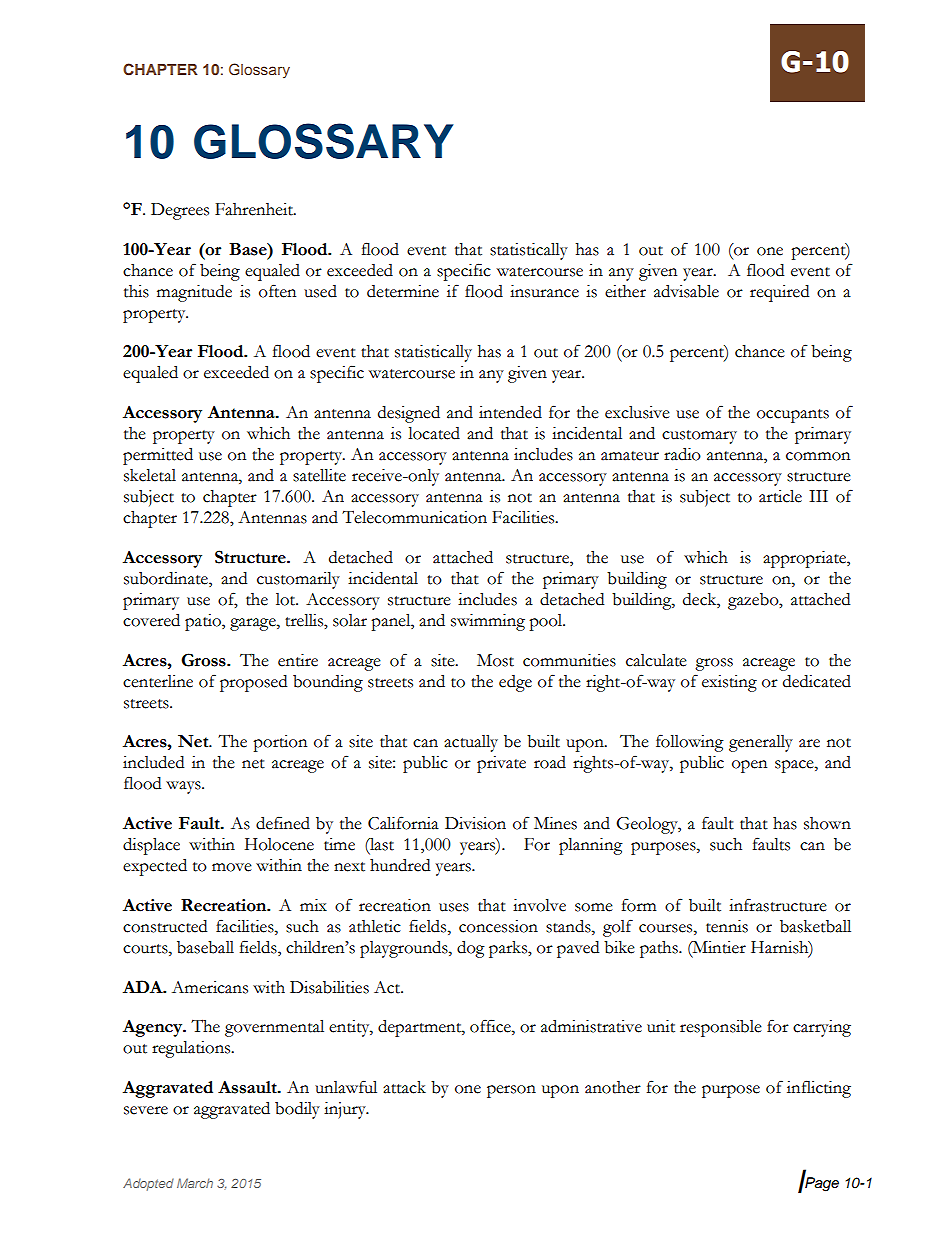 This page has height=1233, width=952. What do you see at coordinates (165, 926) in the page?
I see `constructed` at bounding box center [165, 926].
